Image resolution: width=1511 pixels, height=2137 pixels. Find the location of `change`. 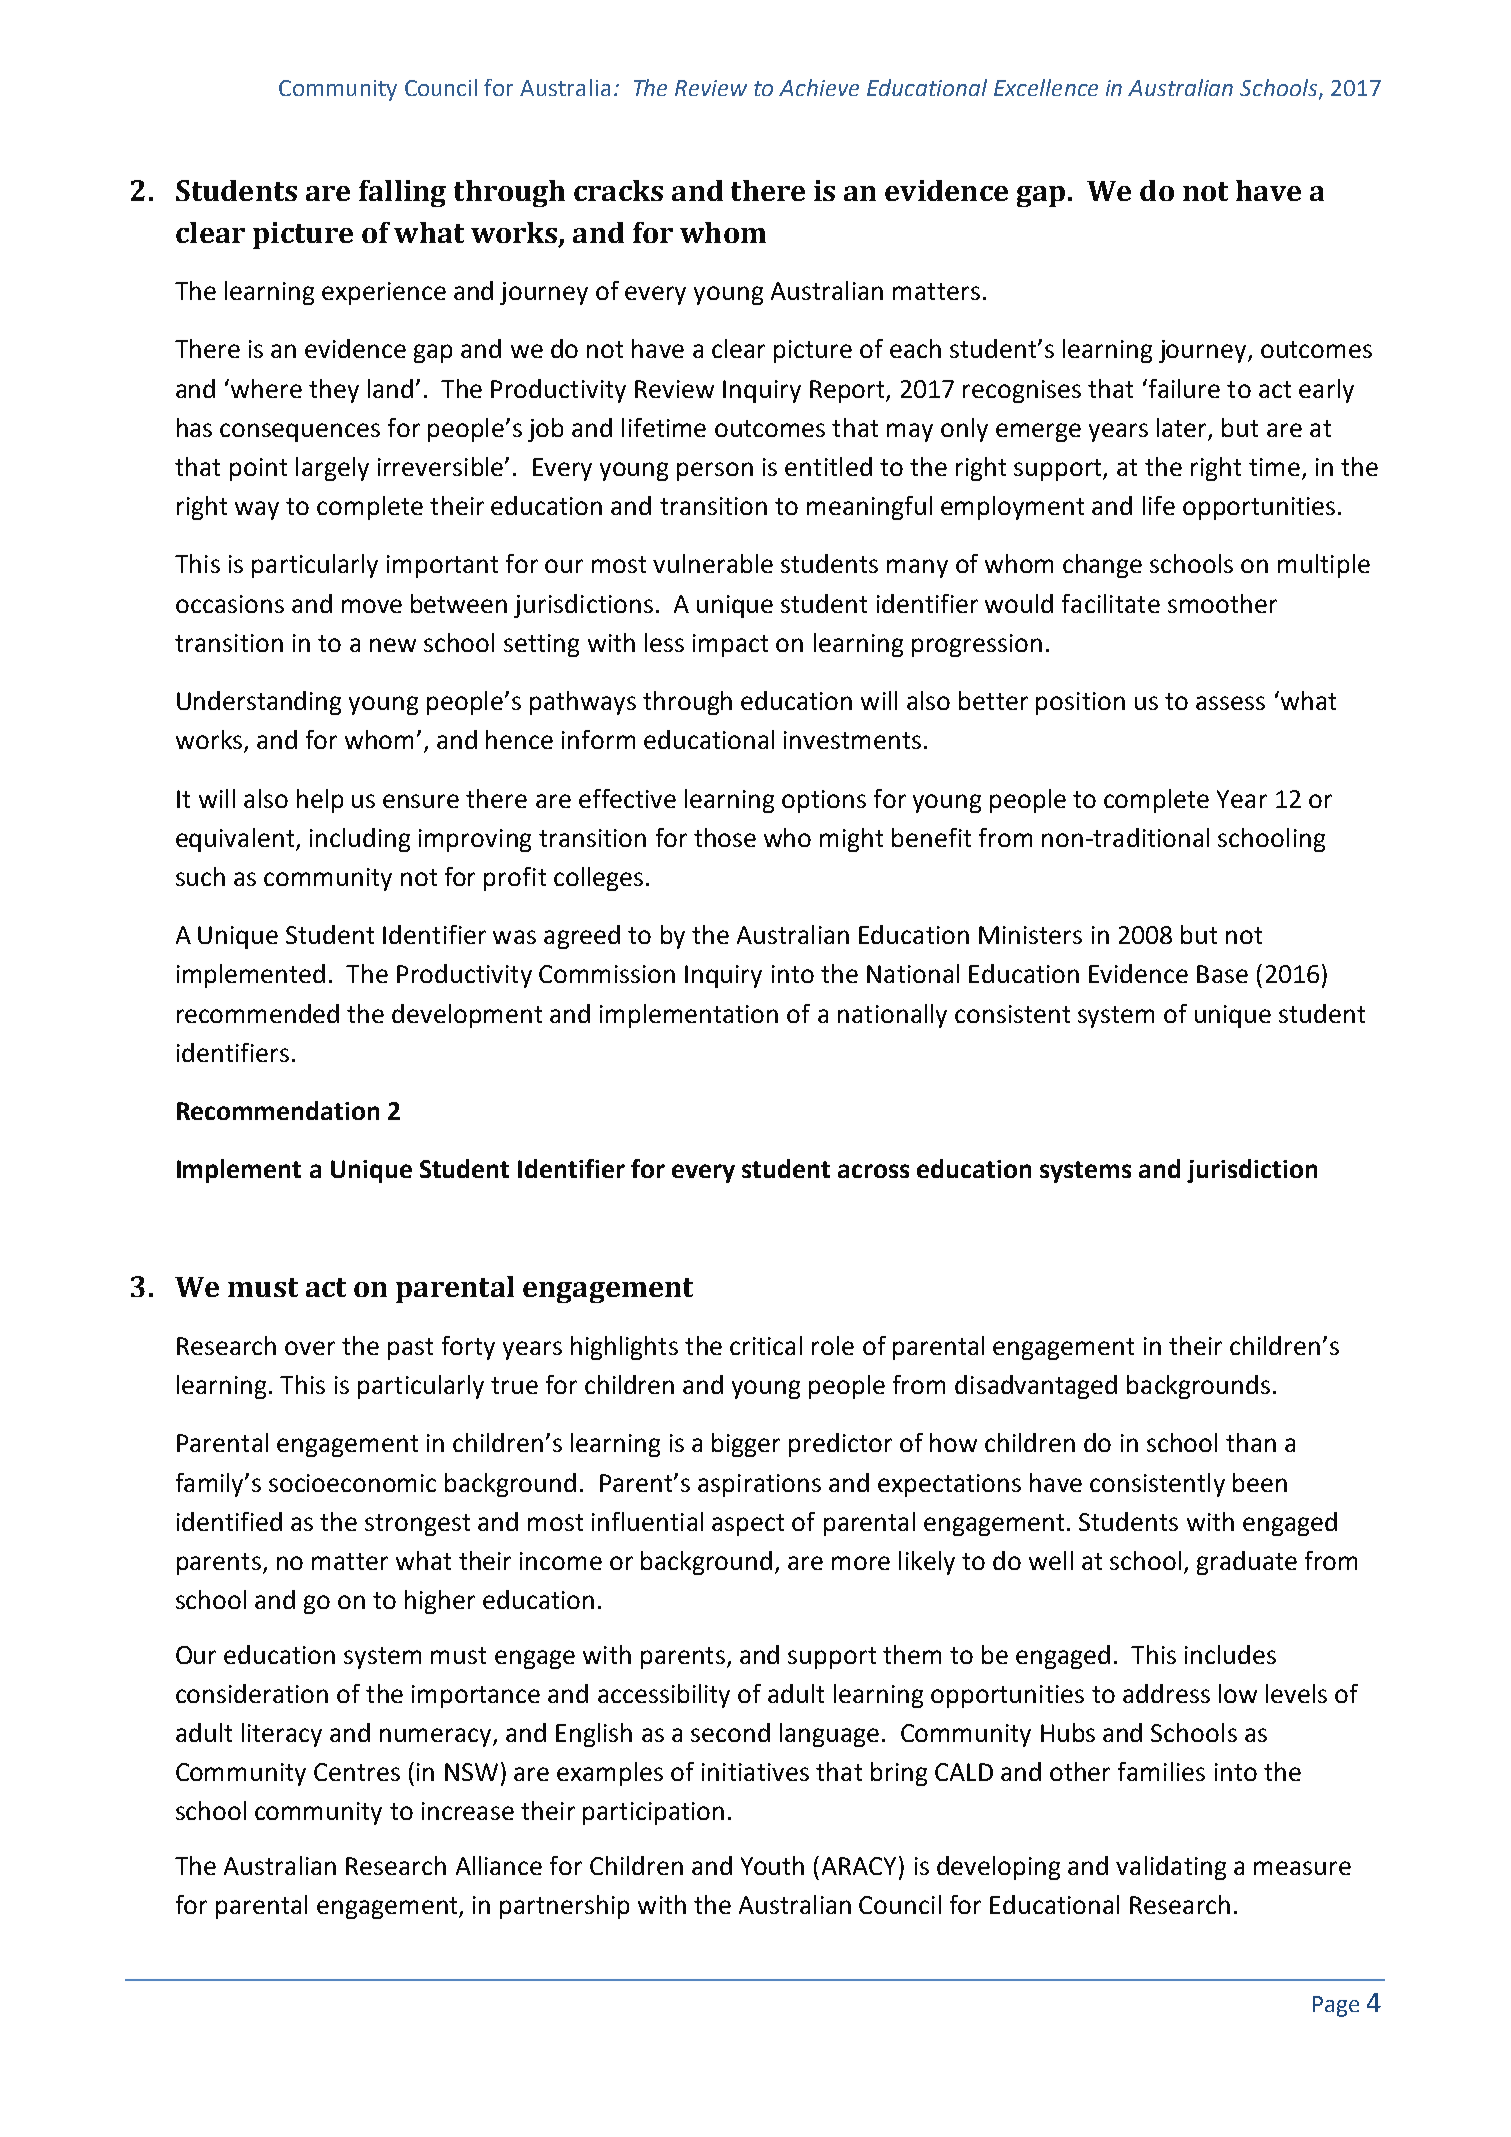

change is located at coordinates (1102, 566).
